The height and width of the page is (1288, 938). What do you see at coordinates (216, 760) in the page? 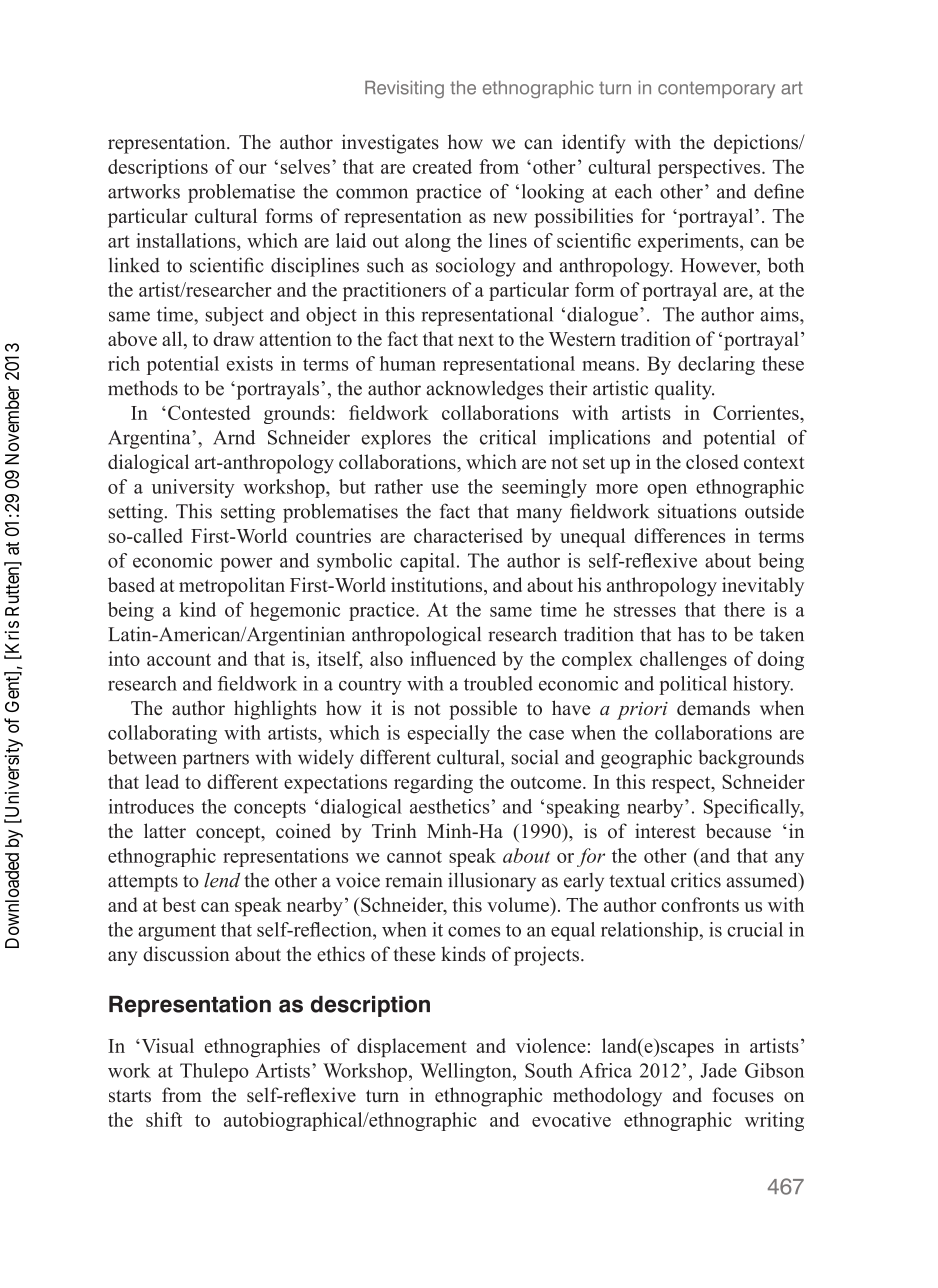
I see `partners` at bounding box center [216, 760].
